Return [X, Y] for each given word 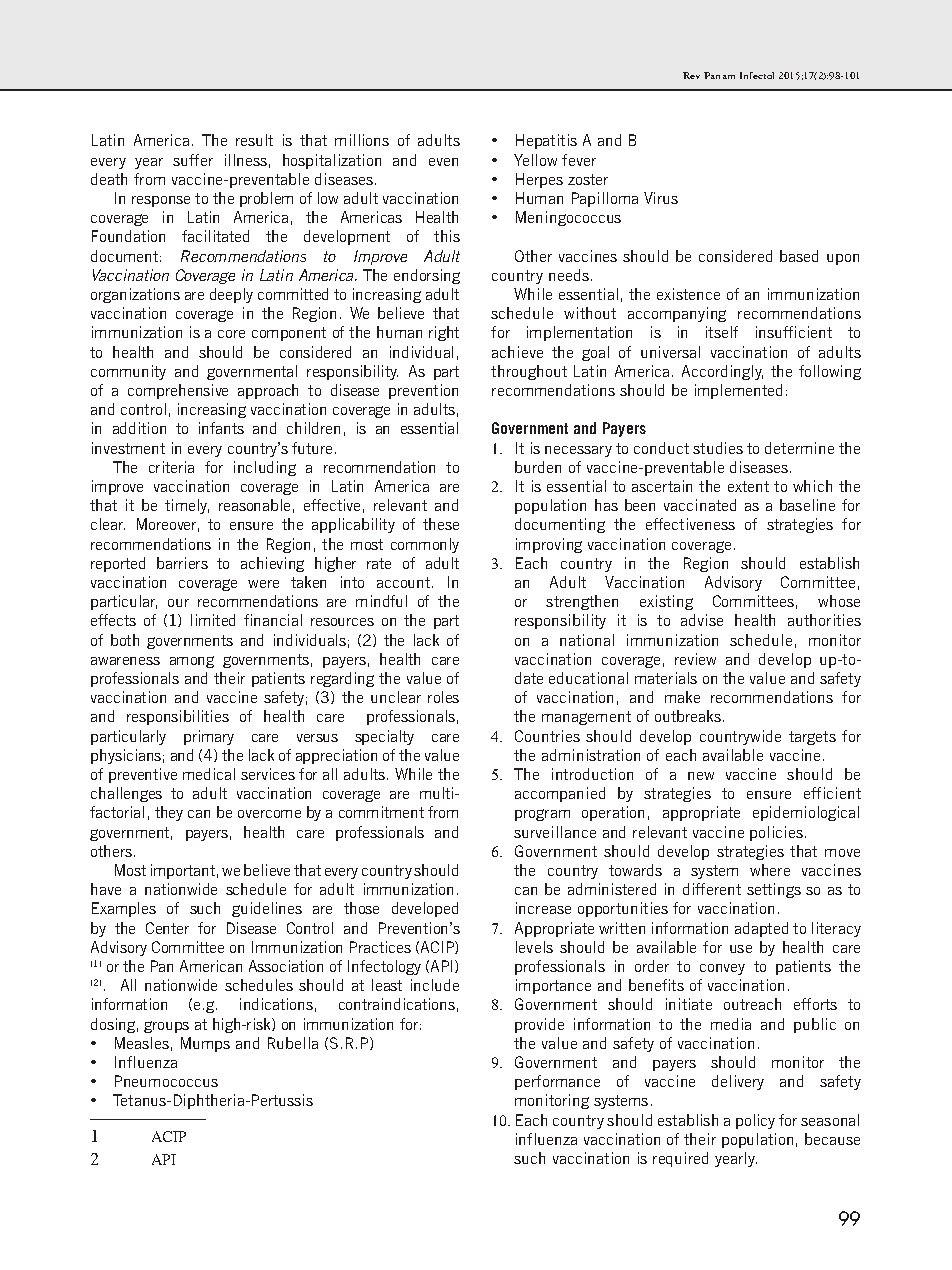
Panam [719, 75]
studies [718, 448]
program [542, 815]
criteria [171, 467]
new [701, 776]
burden [538, 467]
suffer [193, 160]
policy [755, 1121]
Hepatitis [546, 141]
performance [557, 1082]
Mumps [205, 1044]
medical [209, 774]
